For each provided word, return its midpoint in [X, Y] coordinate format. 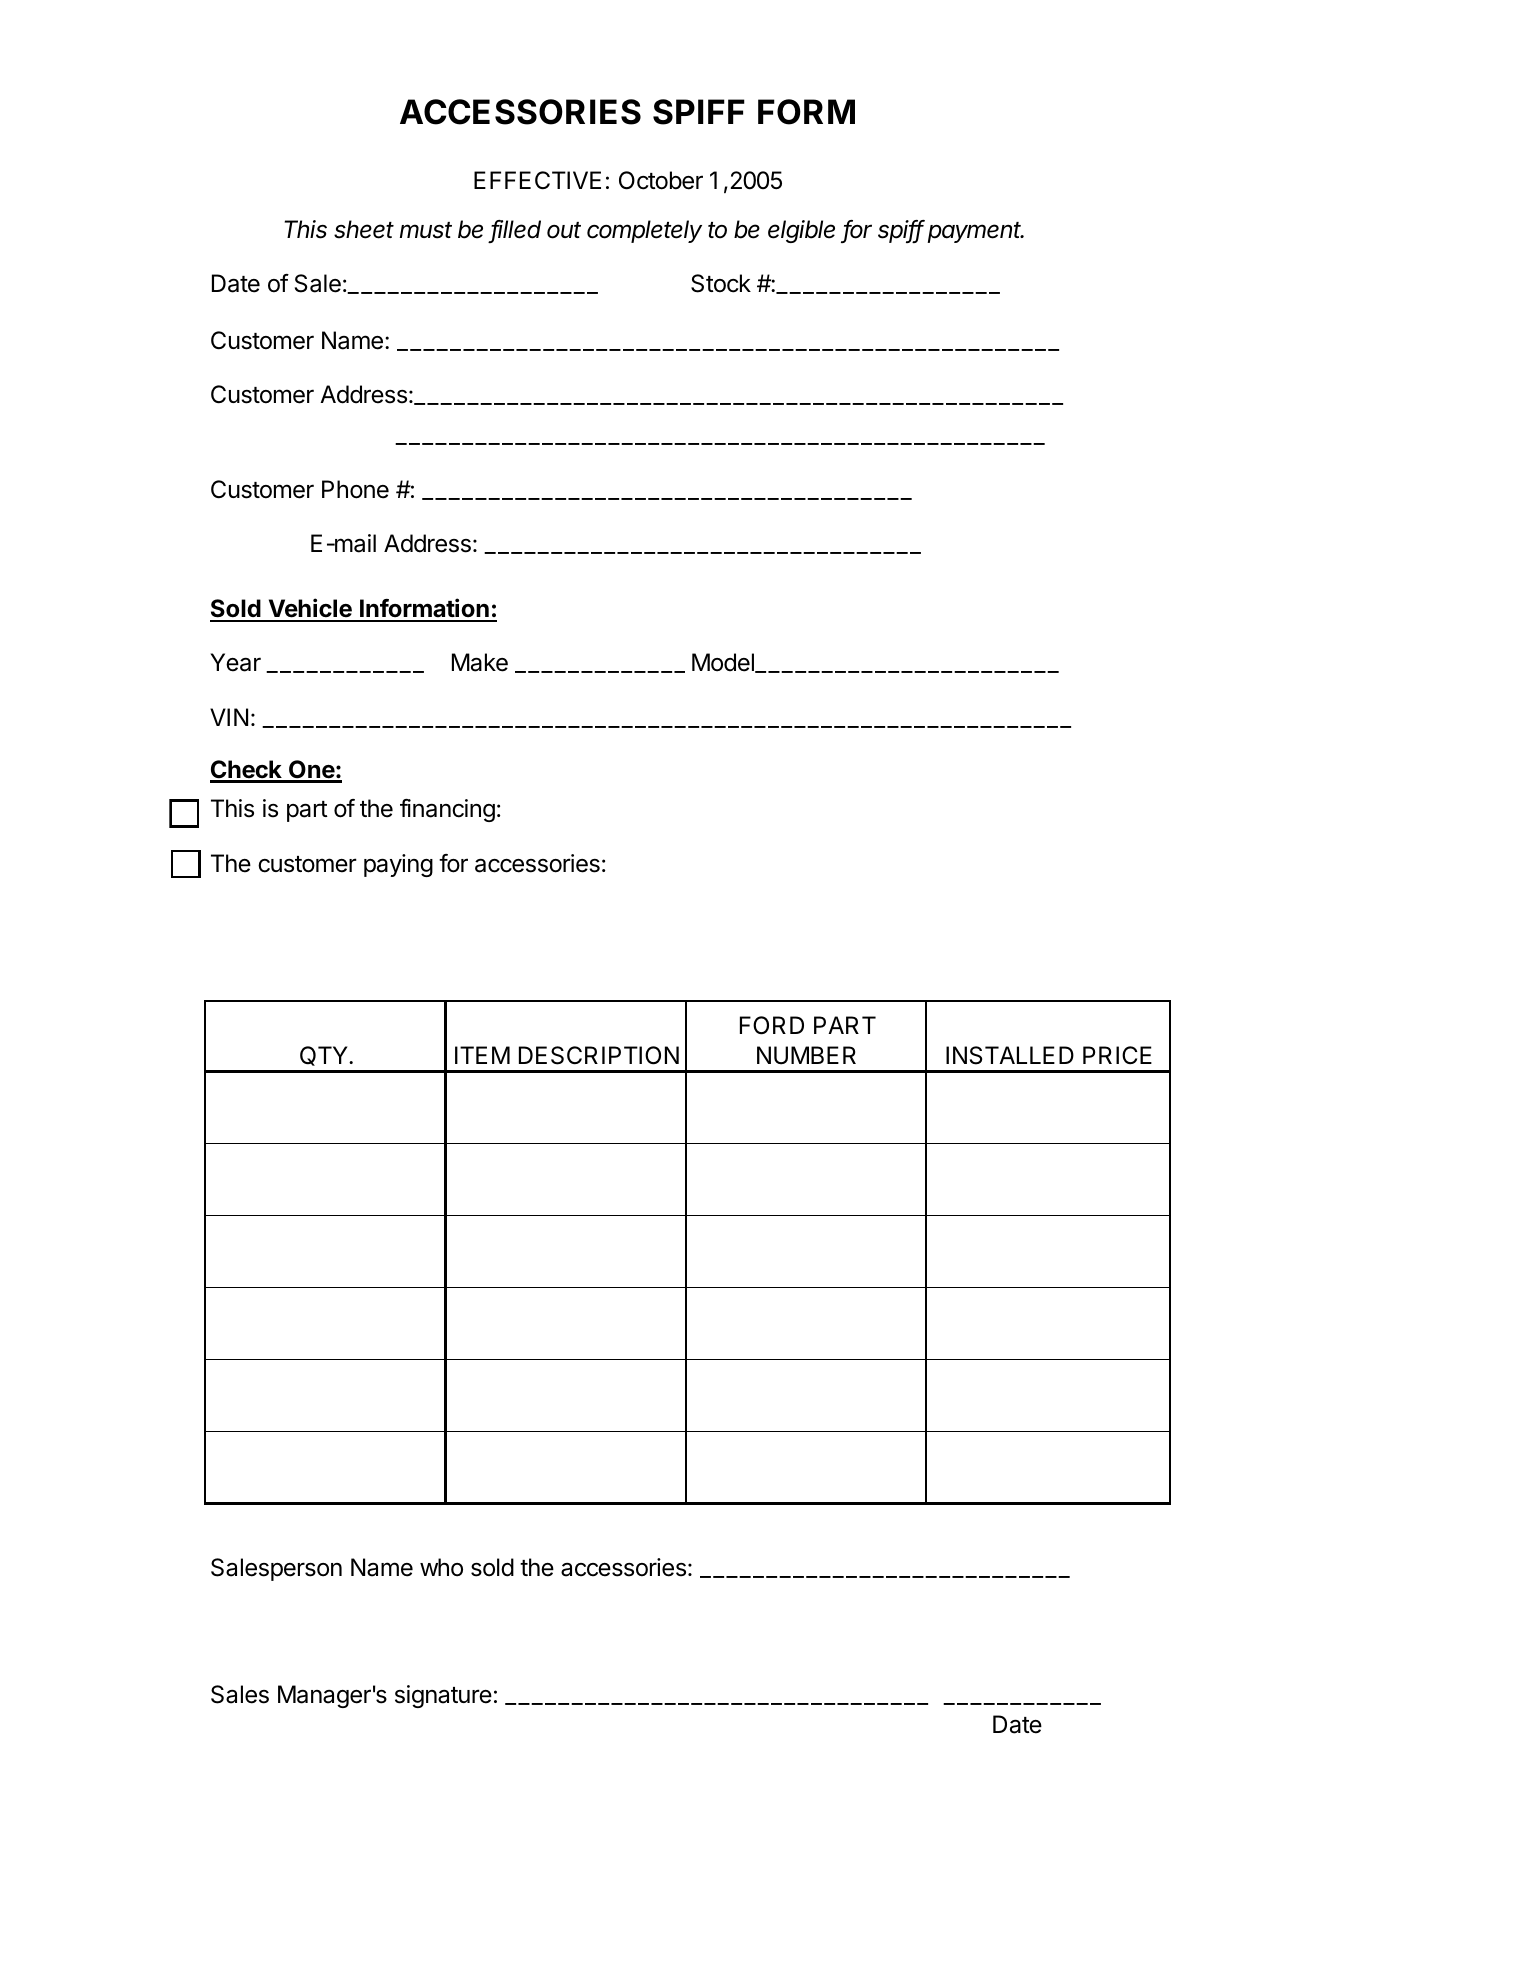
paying [398, 865]
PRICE [1117, 1055]
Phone [355, 489]
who [441, 1567]
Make [480, 662]
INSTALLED [1010, 1055]
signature [443, 1696]
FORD [772, 1025]
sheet [364, 229]
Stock [721, 283]
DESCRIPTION [599, 1055]
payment [975, 232]
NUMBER [806, 1055]
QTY [325, 1056]
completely [644, 231]
